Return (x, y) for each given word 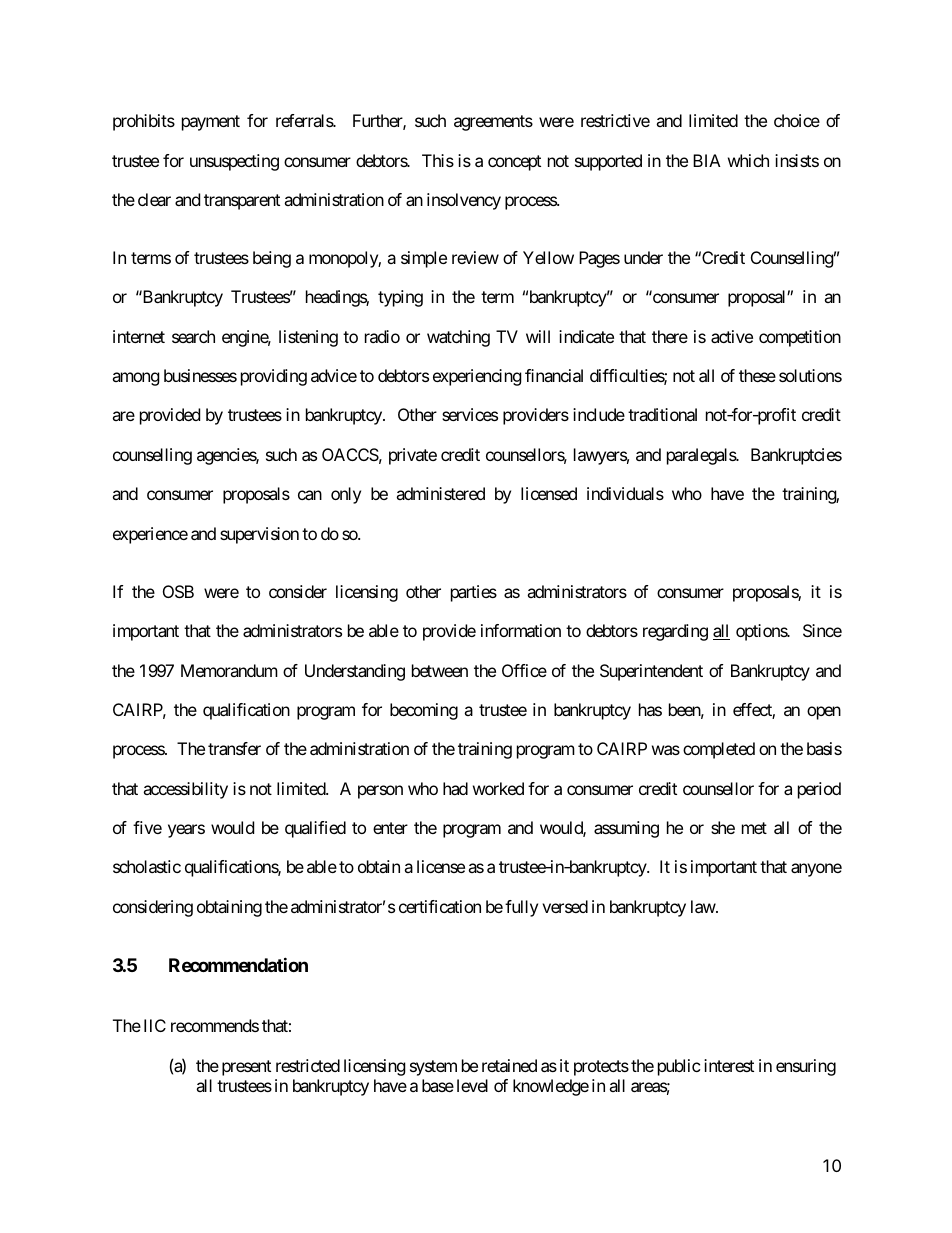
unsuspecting (234, 162)
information (521, 630)
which (748, 160)
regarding (675, 632)
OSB (178, 591)
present (246, 1068)
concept (514, 163)
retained (509, 1065)
